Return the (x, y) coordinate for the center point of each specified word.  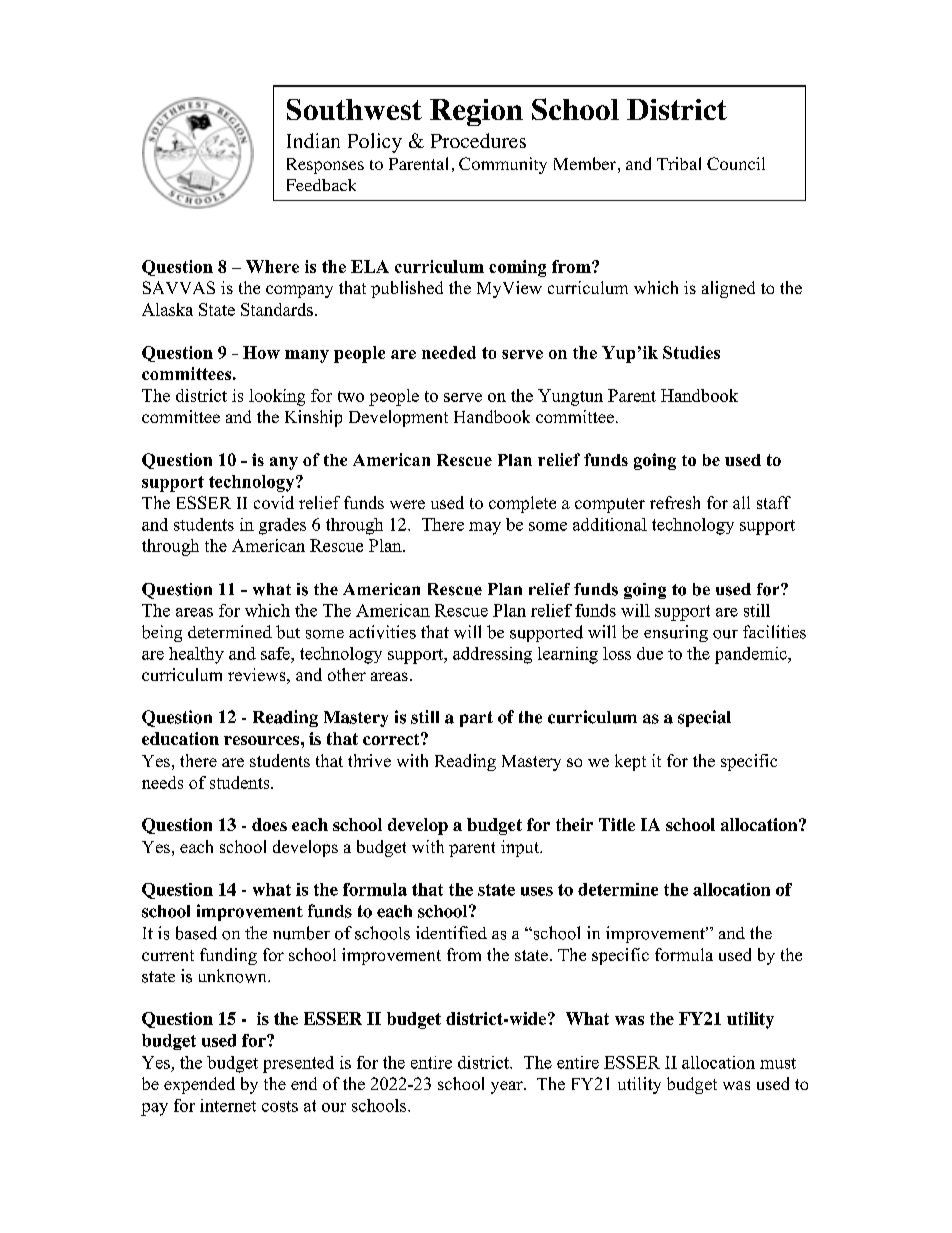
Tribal (679, 163)
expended (199, 1085)
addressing (492, 655)
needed (449, 352)
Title (617, 824)
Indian (313, 140)
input (521, 848)
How (261, 352)
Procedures (478, 140)
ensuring (676, 633)
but (288, 632)
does (269, 824)
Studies (691, 352)
